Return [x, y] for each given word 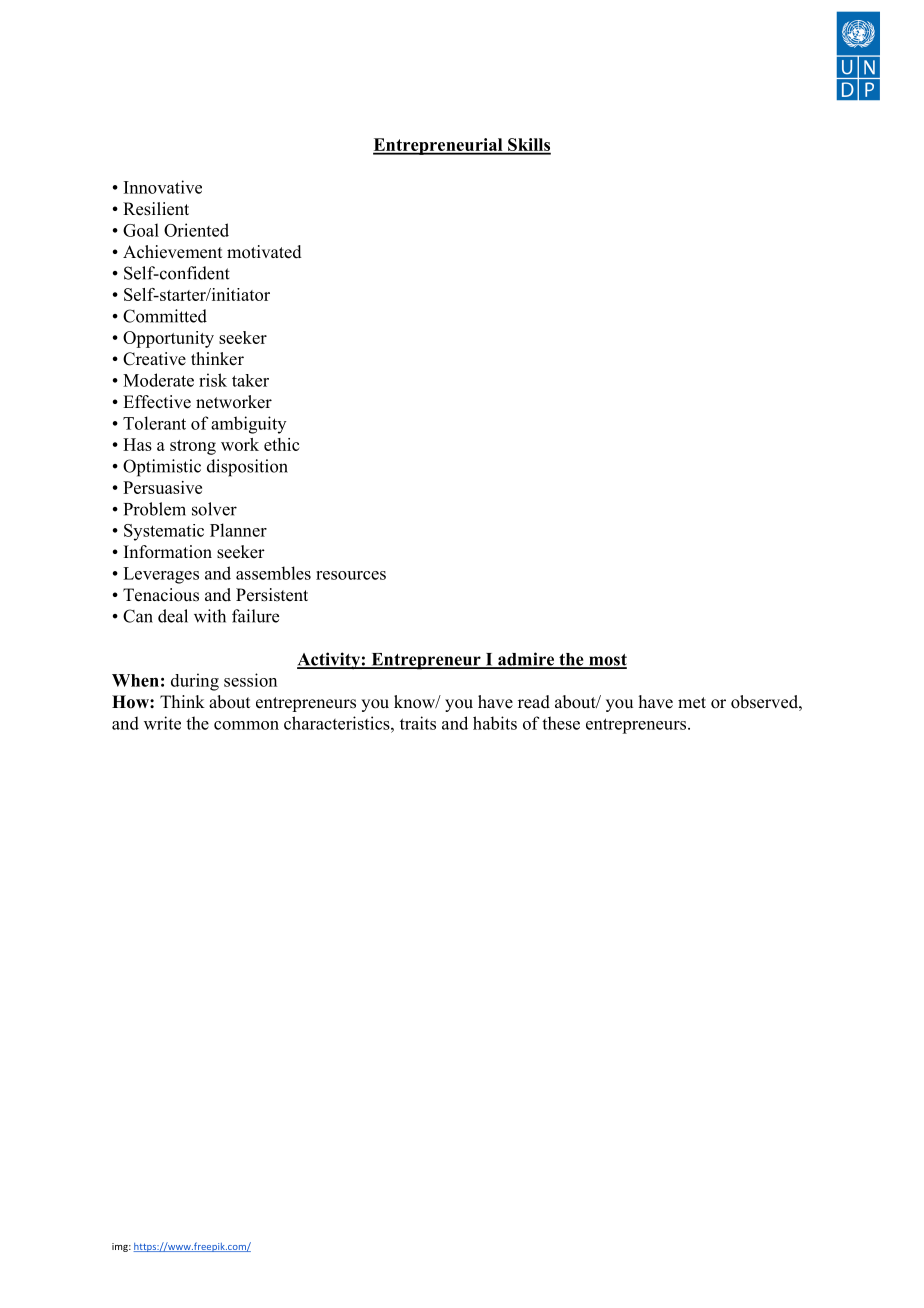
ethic [281, 444]
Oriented [196, 230]
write [162, 723]
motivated [264, 252]
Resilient [156, 209]
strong [193, 447]
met [692, 703]
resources [351, 575]
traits [418, 723]
